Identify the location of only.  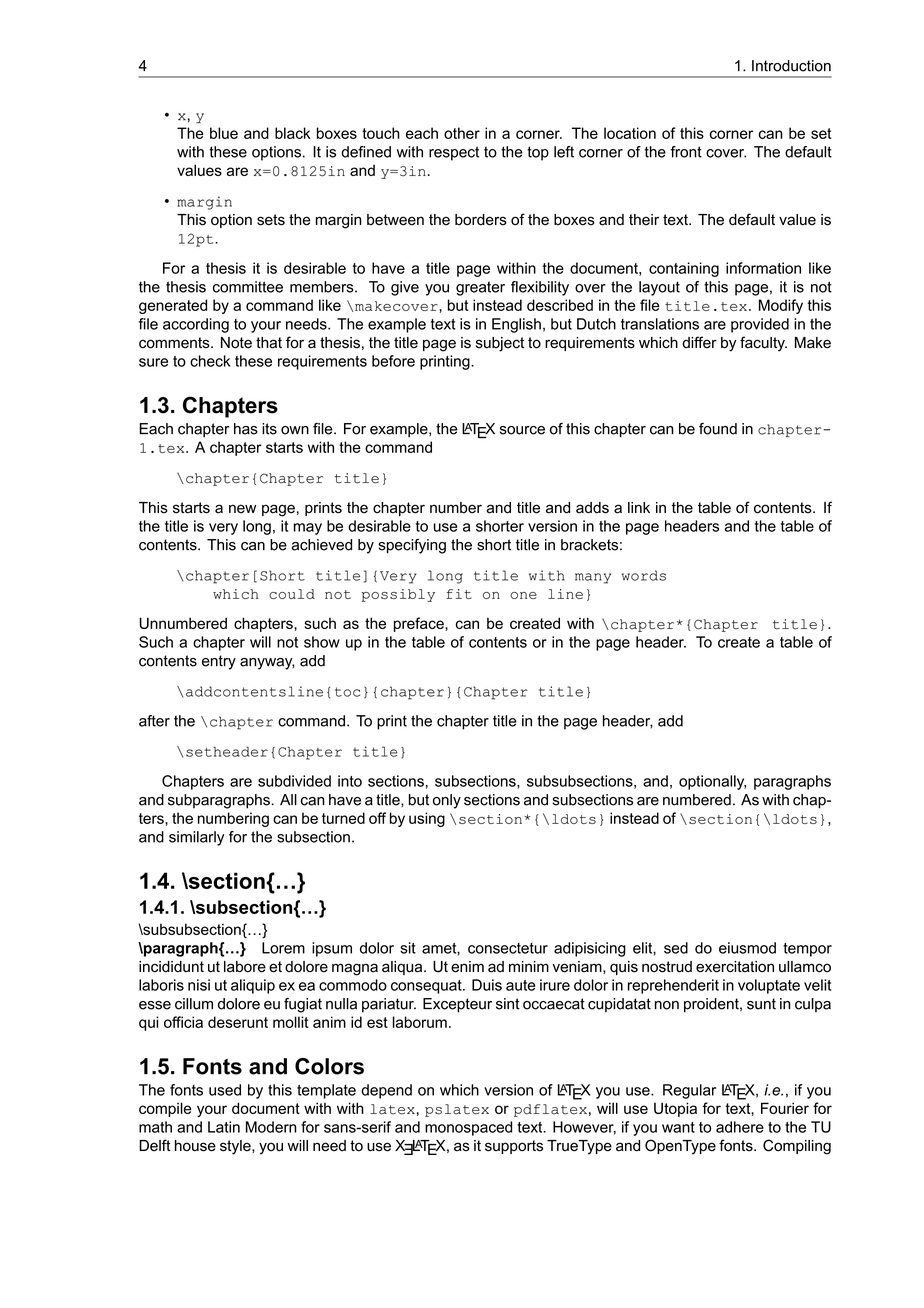
(447, 801).
